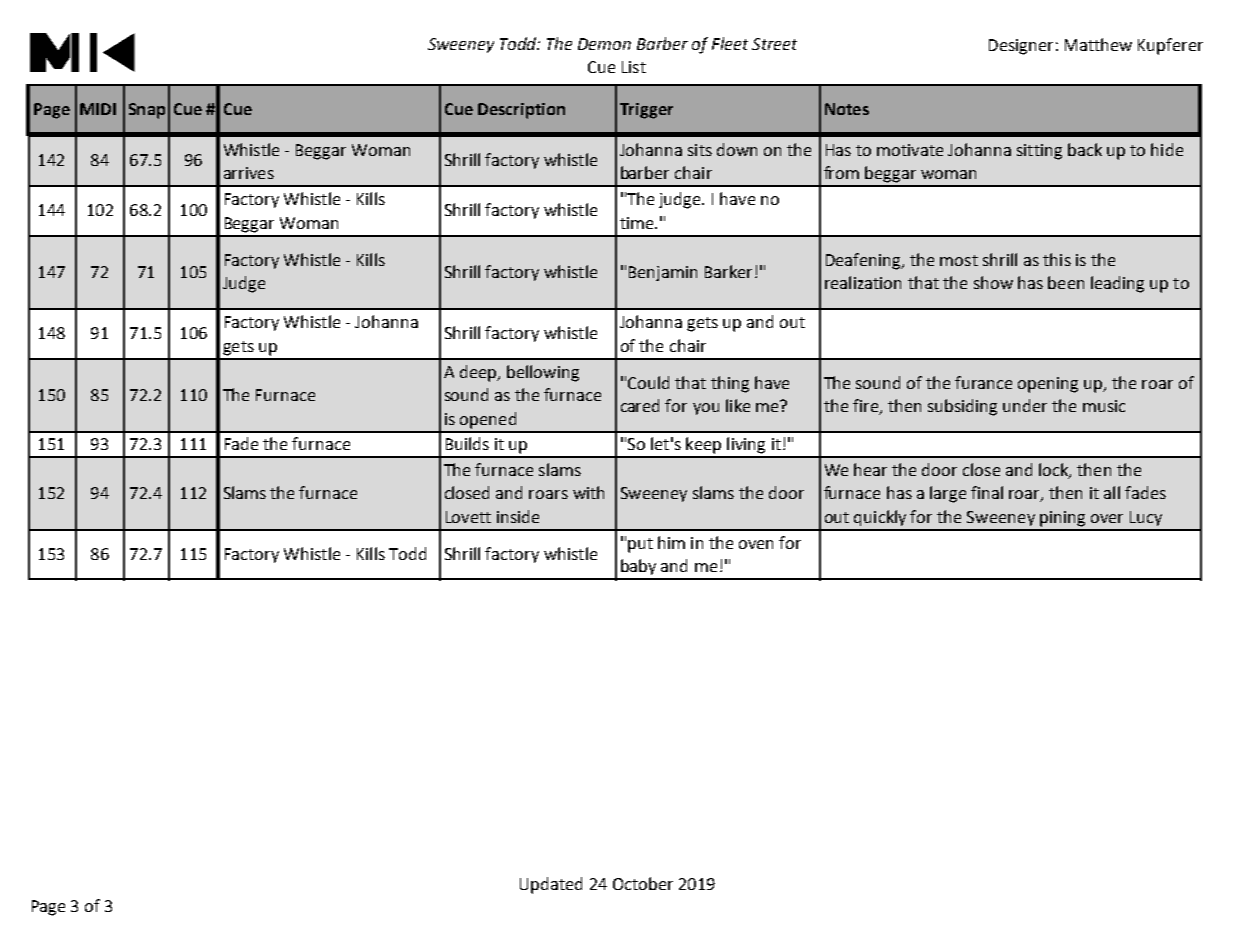 This screenshot has height=952, width=1233. Describe the element at coordinates (643, 883) in the screenshot. I see `October` at that location.
